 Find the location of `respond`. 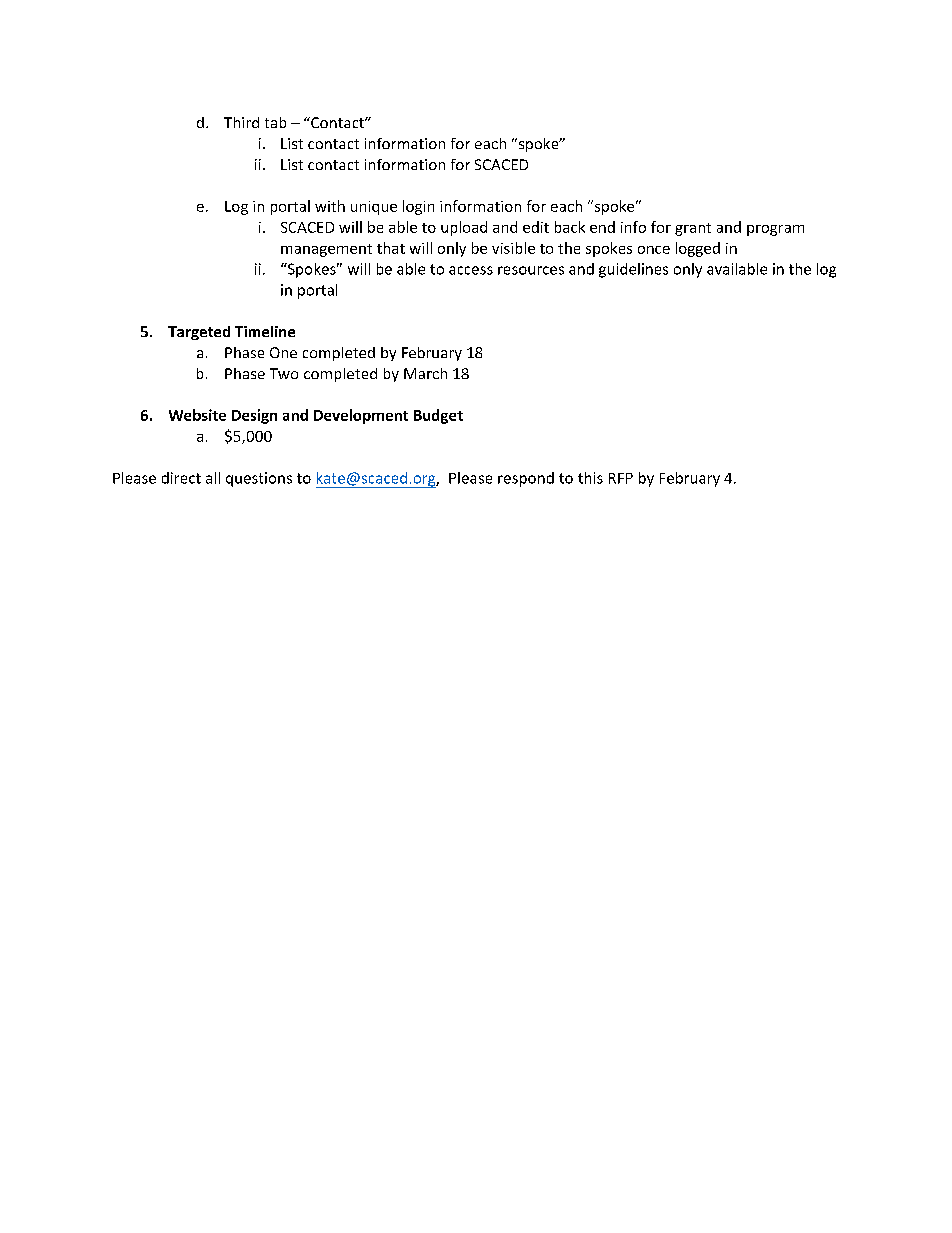

respond is located at coordinates (526, 479).
